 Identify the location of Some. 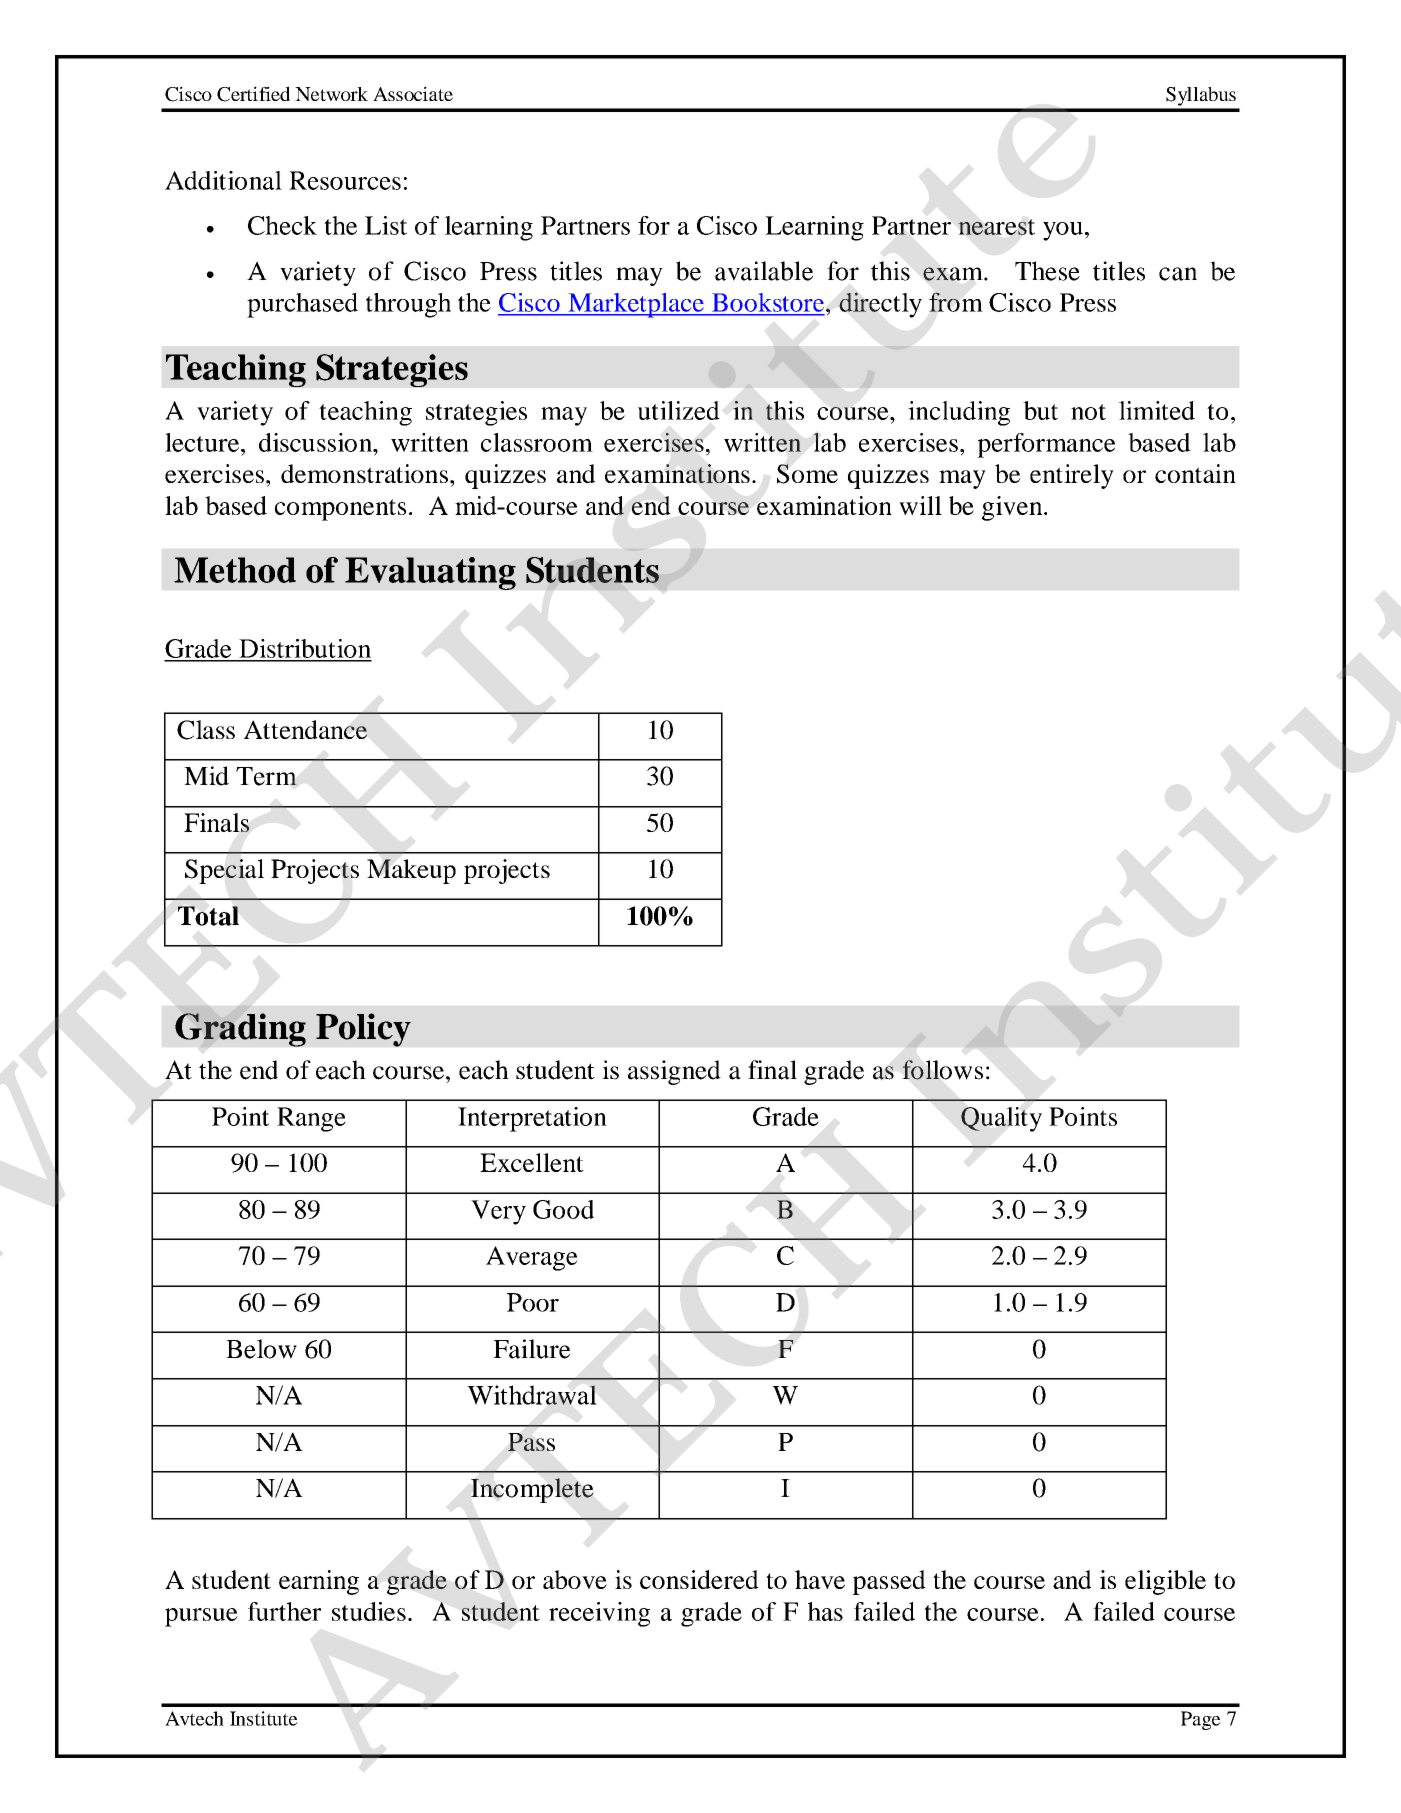
(807, 474).
